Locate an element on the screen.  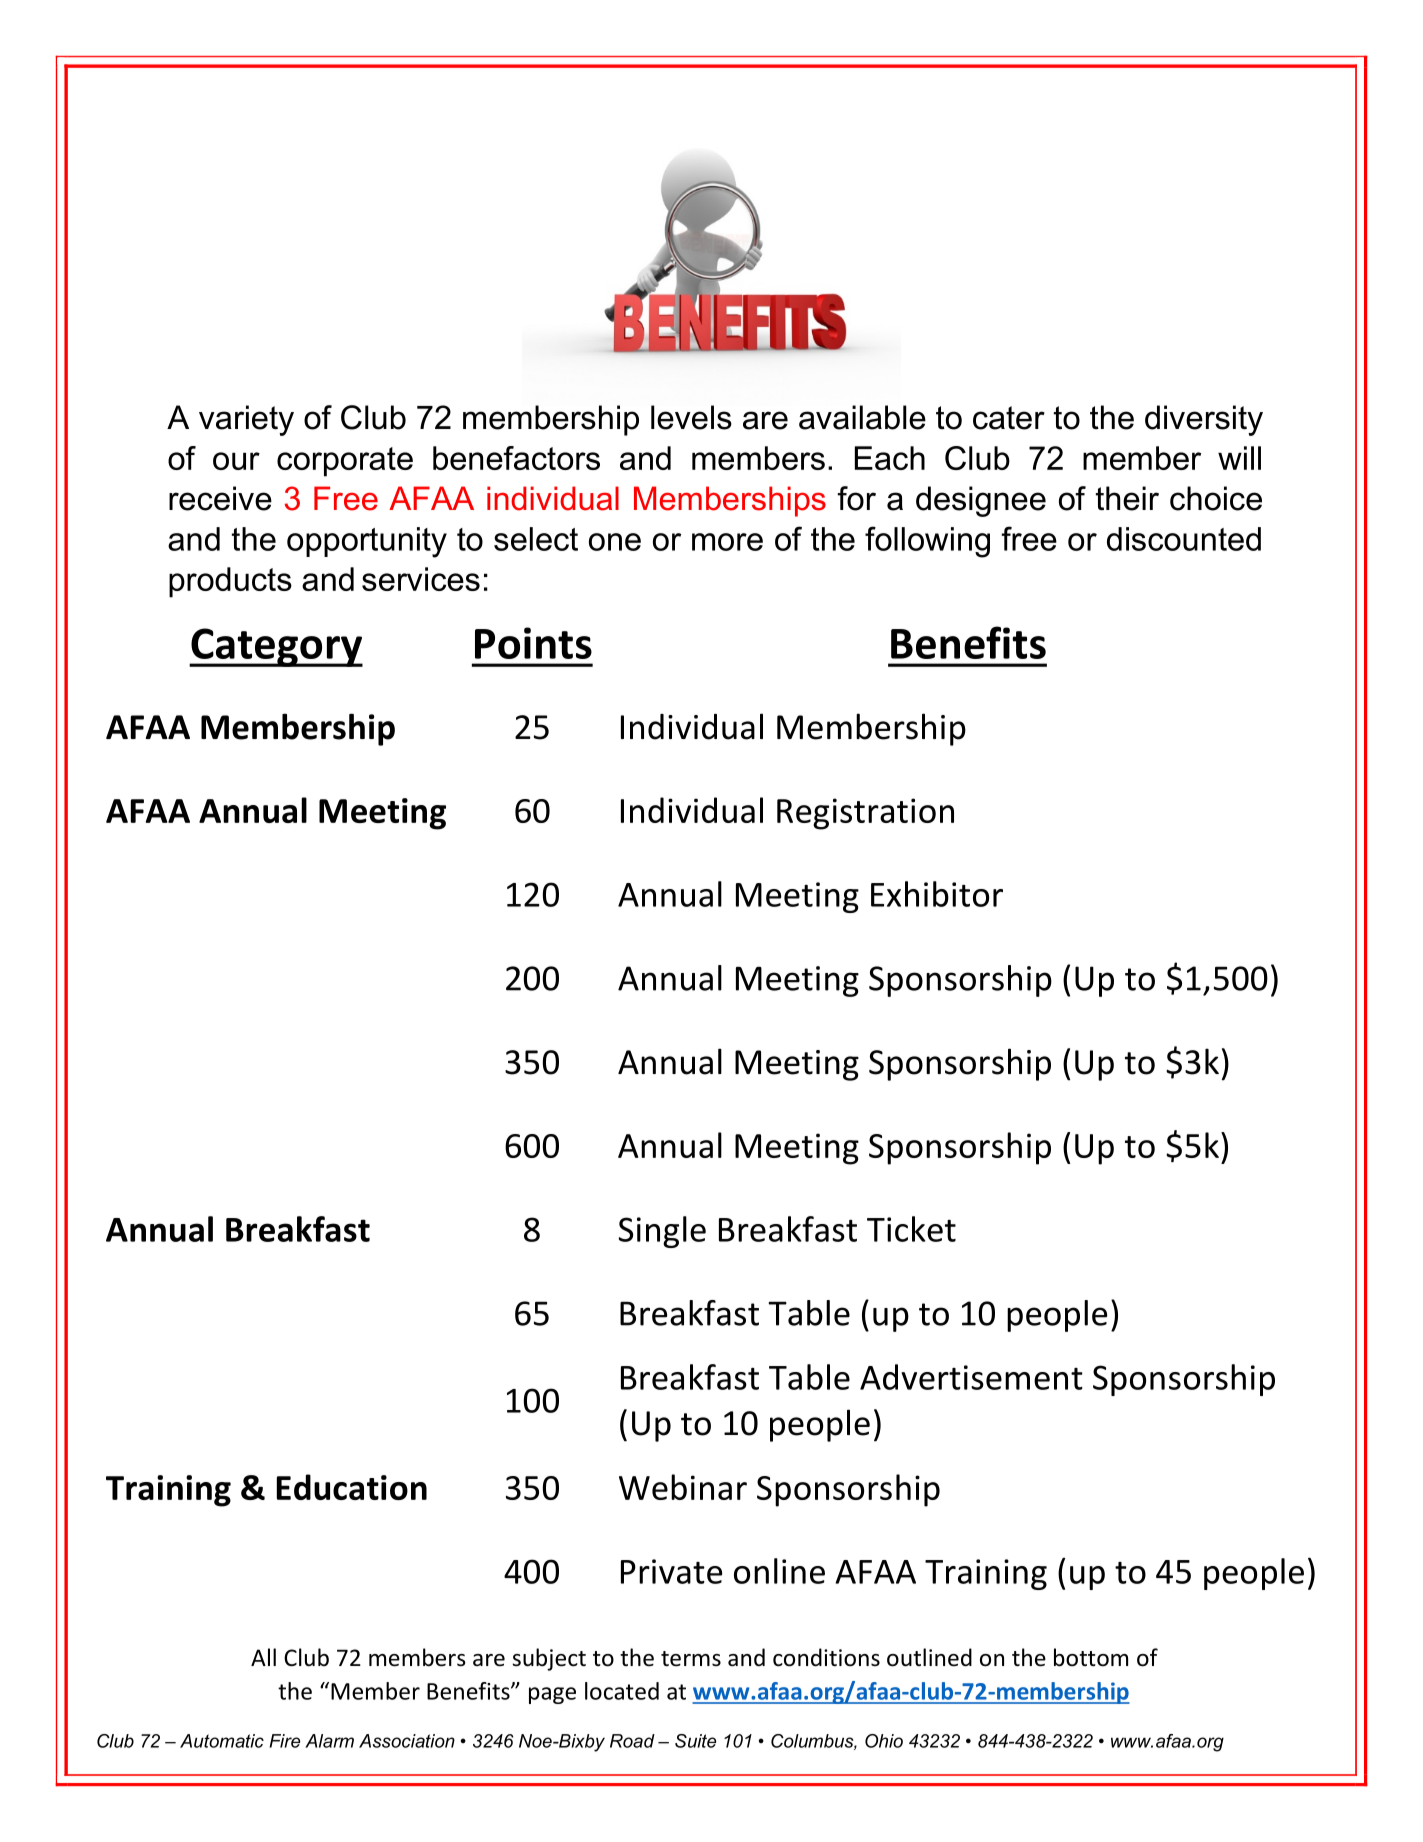
Registration is located at coordinates (865, 814).
